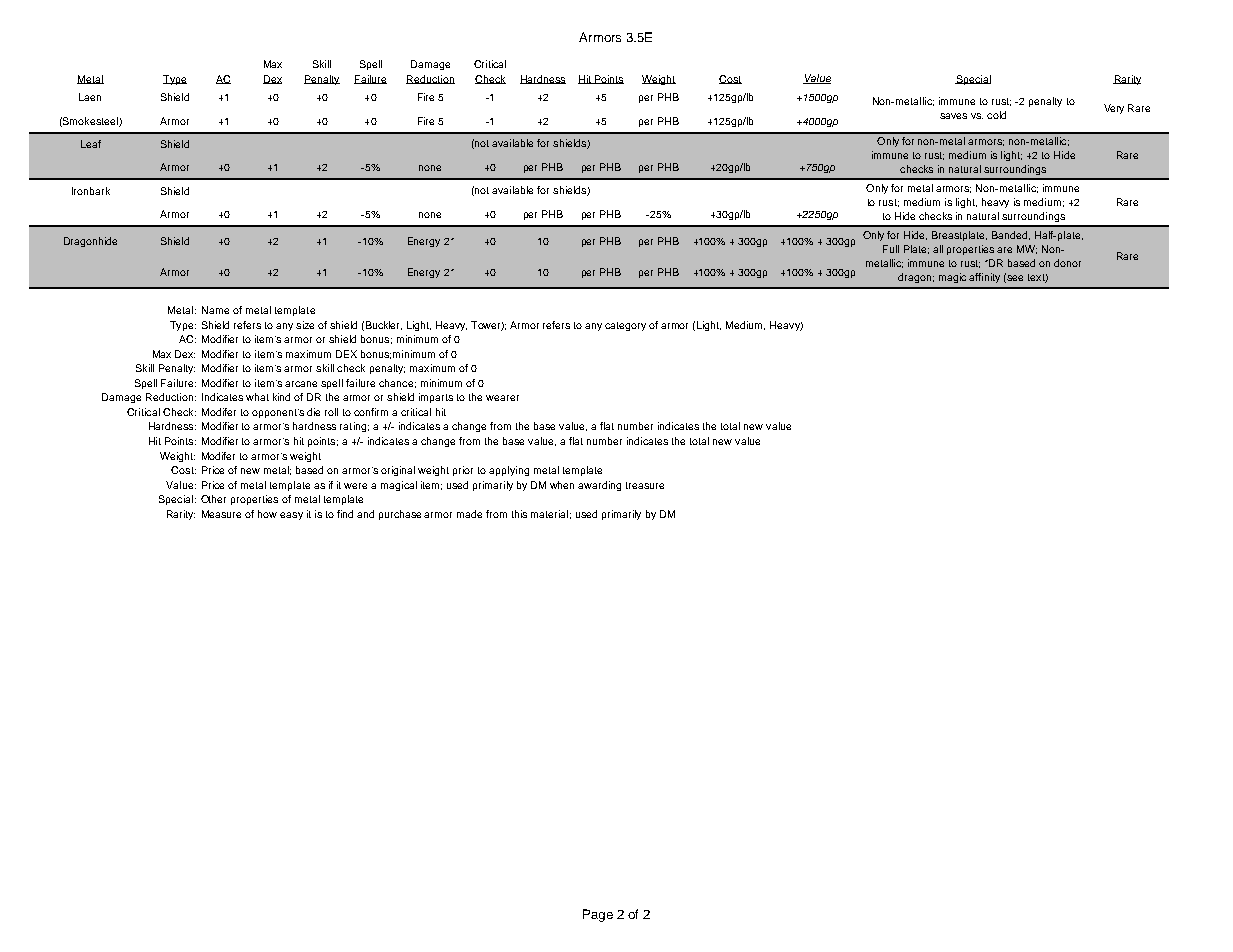 This image has height=952, width=1233. I want to click on wearer, so click(502, 398).
